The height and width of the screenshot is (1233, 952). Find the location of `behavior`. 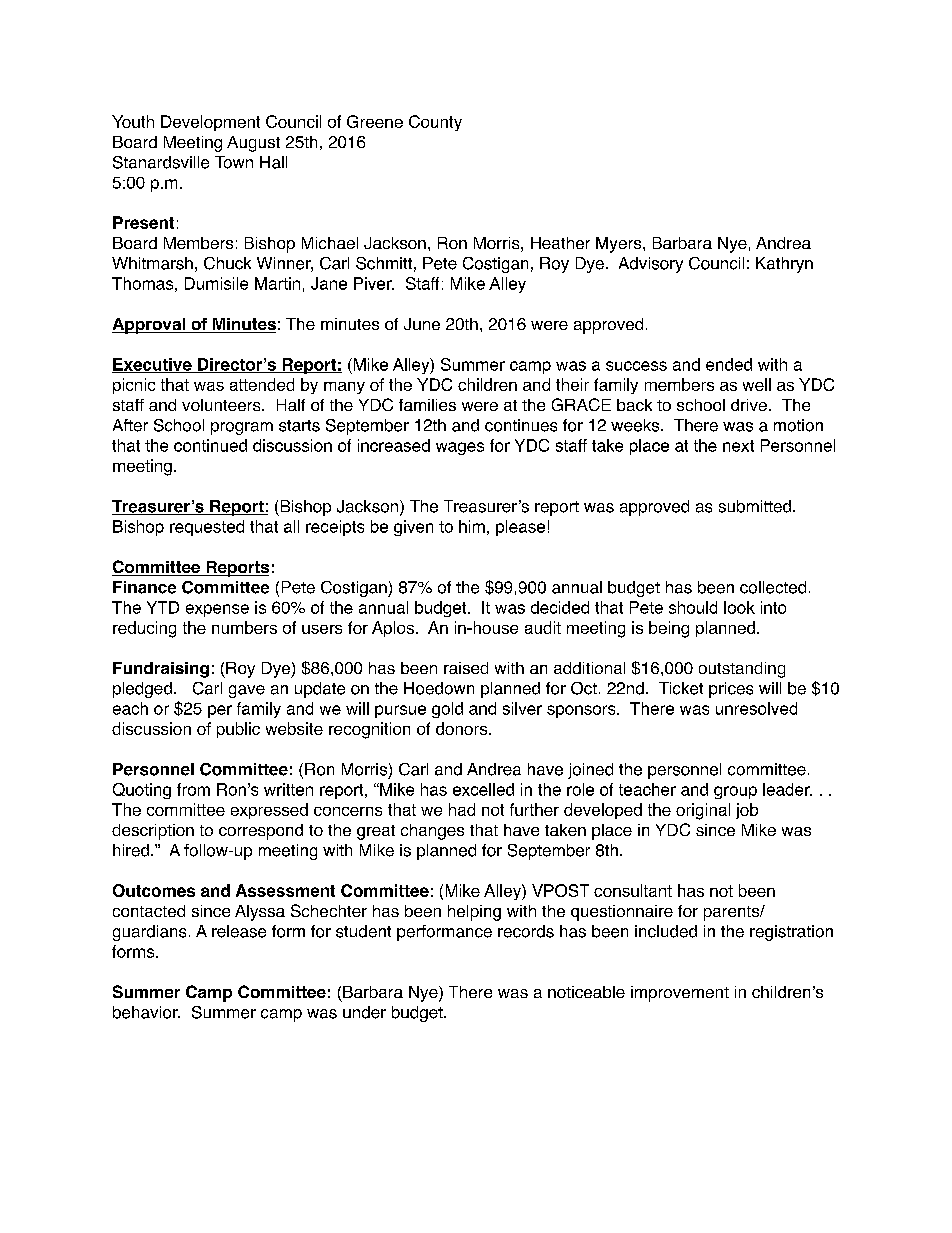

behavior is located at coordinates (146, 1012).
